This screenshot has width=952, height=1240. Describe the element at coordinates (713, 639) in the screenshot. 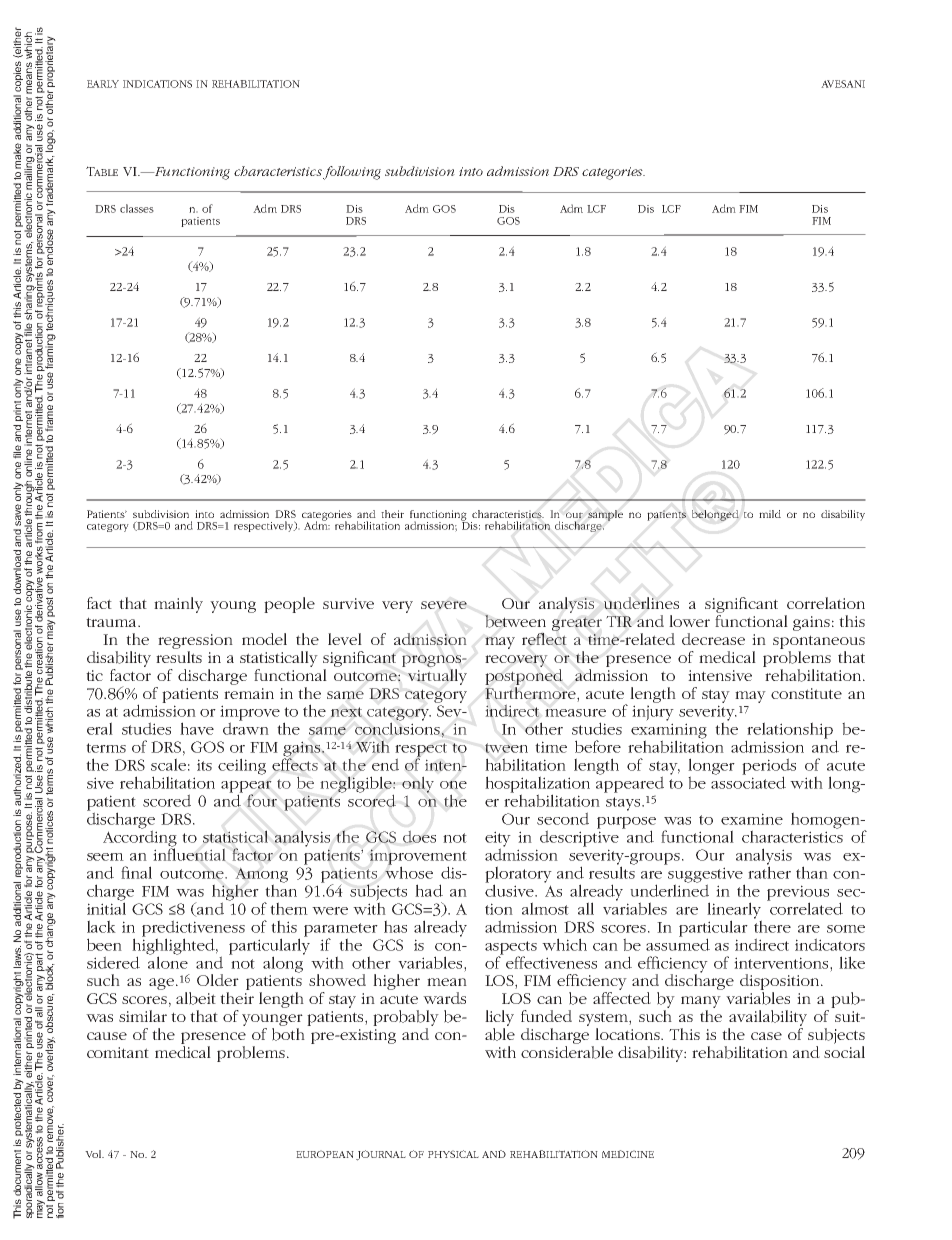

I see `decrease` at that location.
